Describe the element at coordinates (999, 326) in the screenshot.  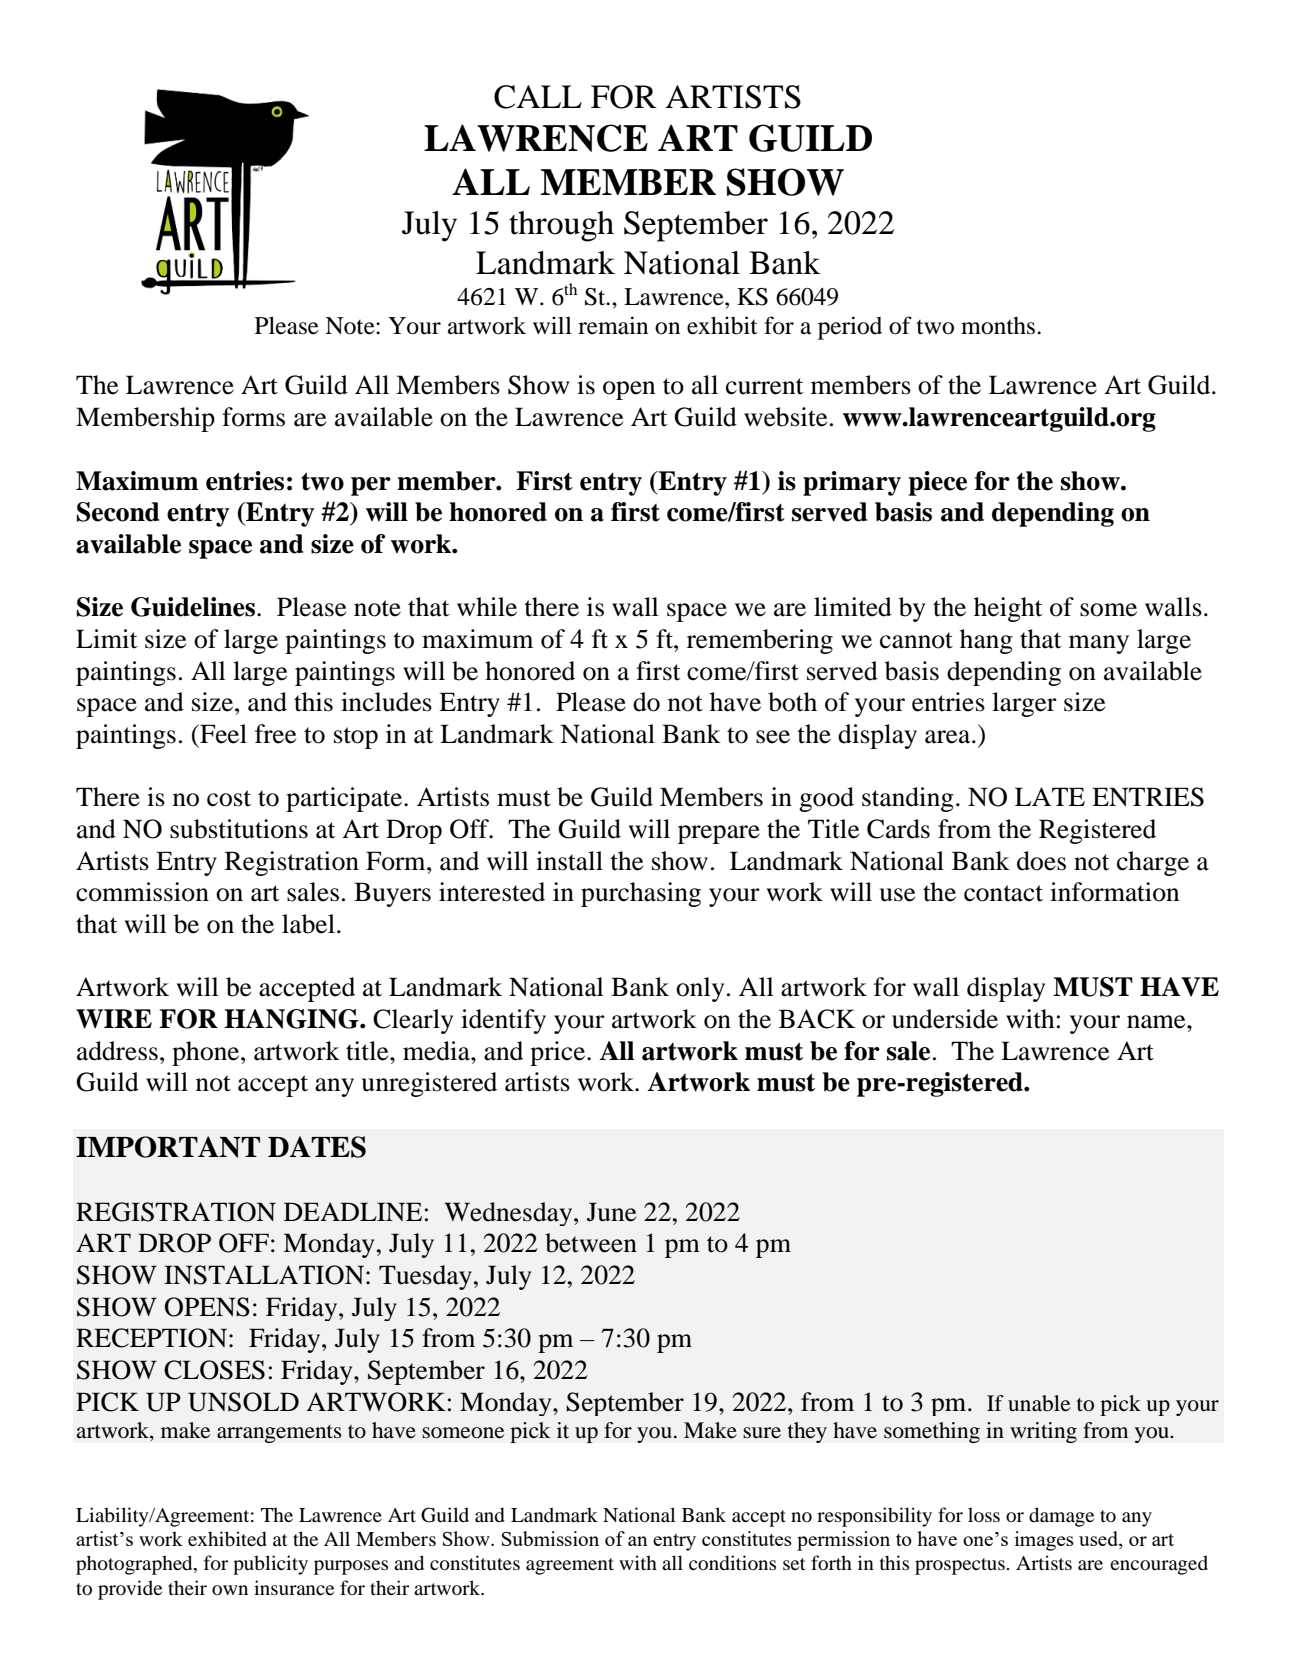
I see `months` at that location.
